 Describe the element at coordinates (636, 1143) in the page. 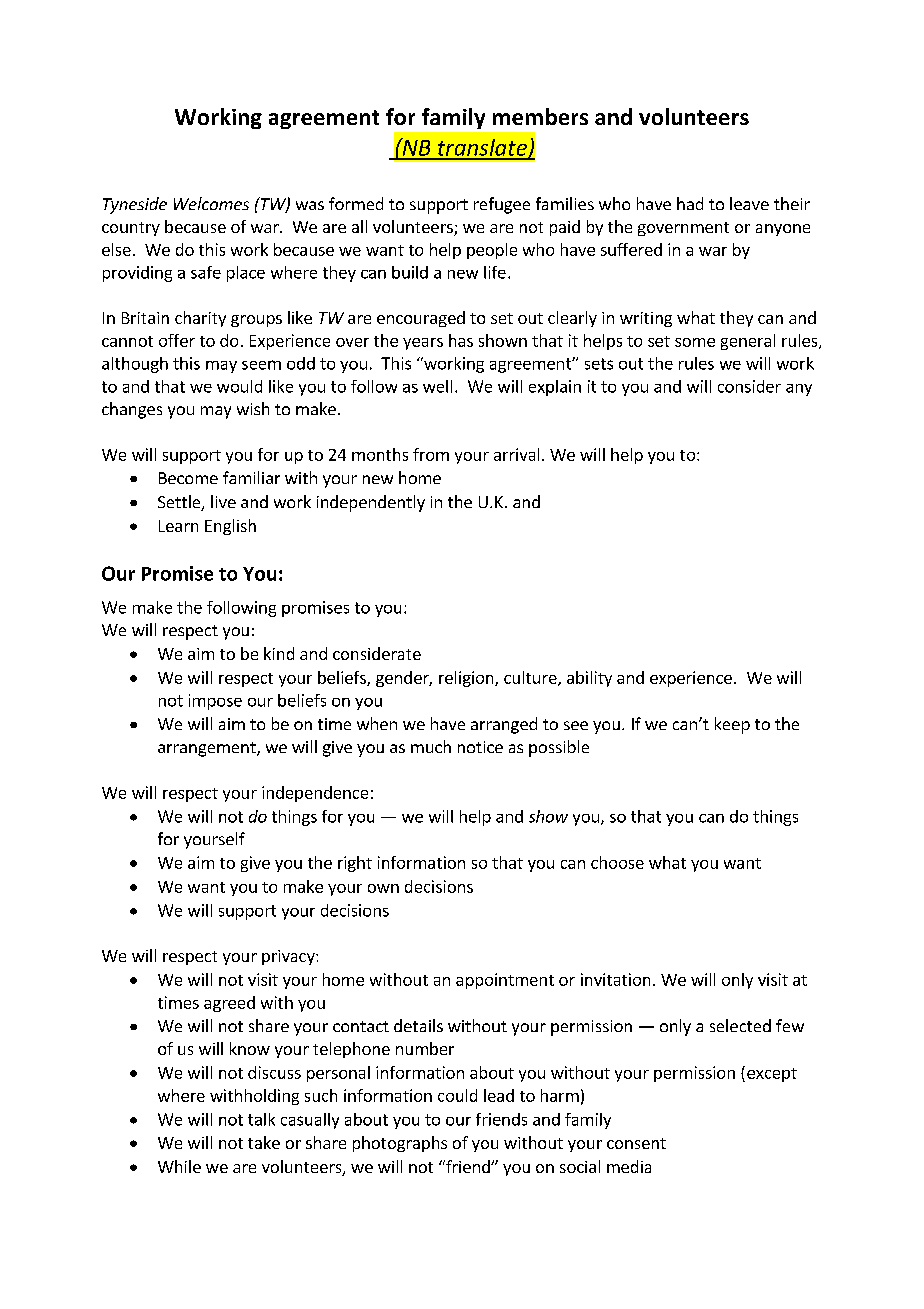

I see `consent` at that location.
